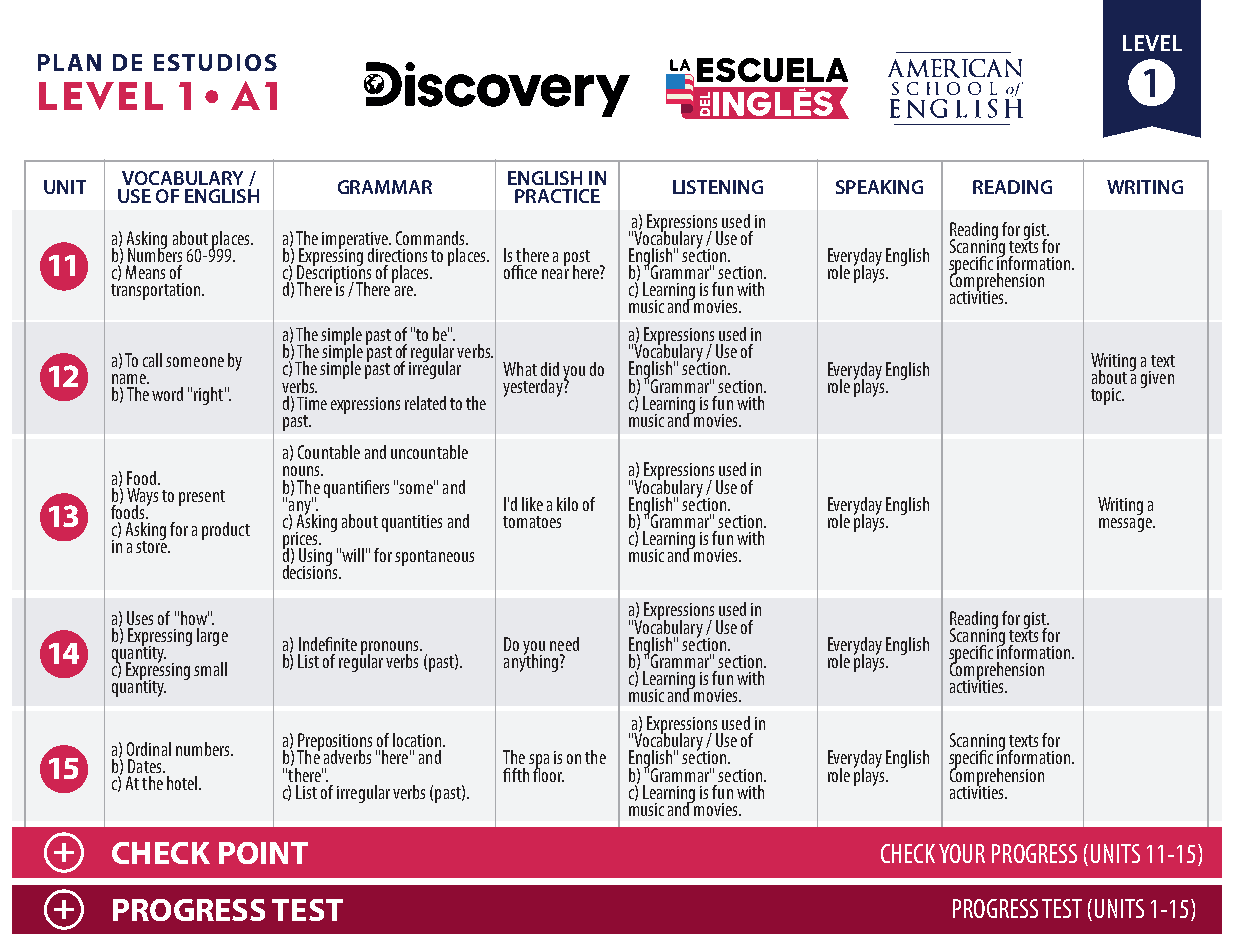  What do you see at coordinates (263, 853) in the screenshot?
I see `POINT` at bounding box center [263, 853].
